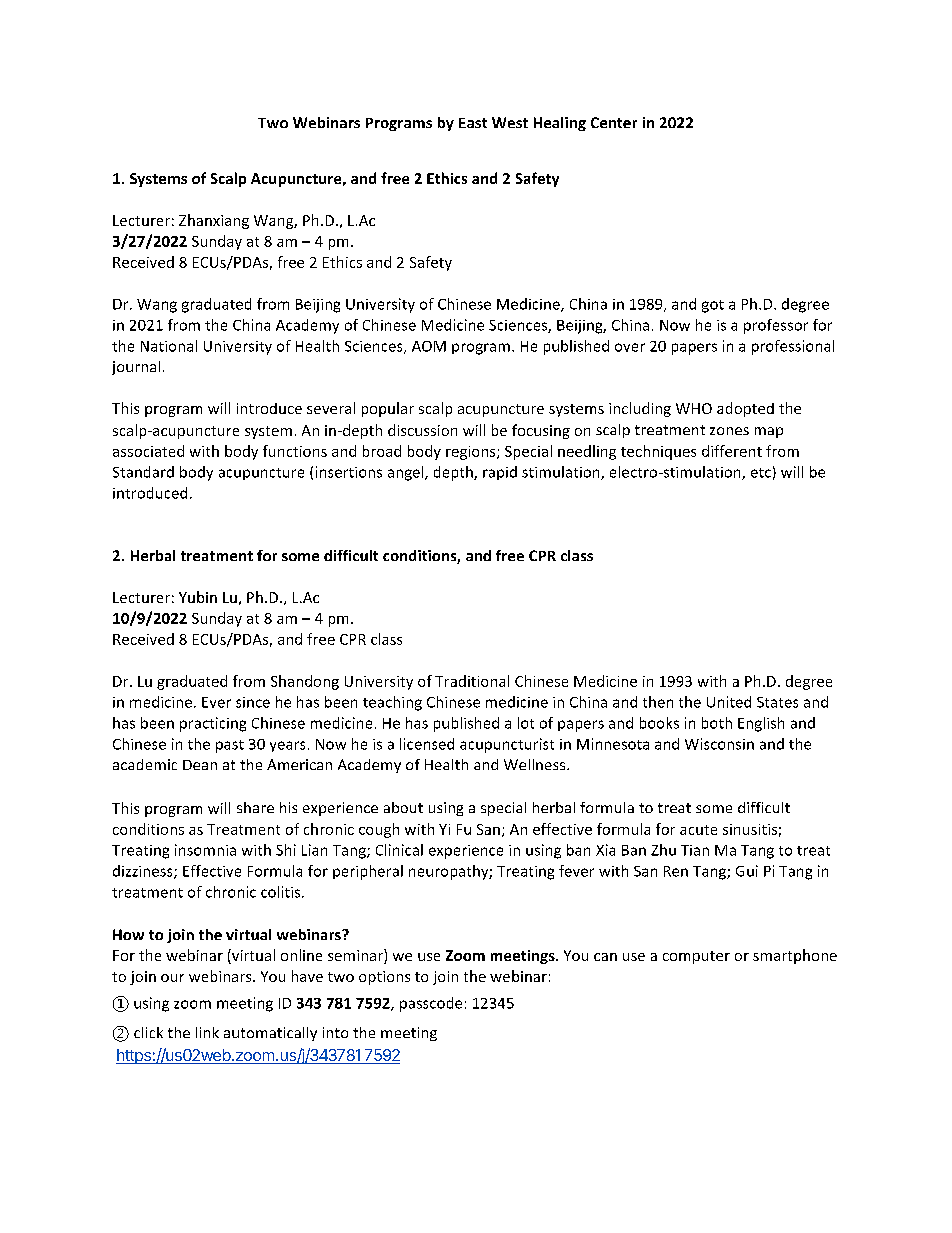 This image has width=952, height=1233. What do you see at coordinates (431, 1004) in the image?
I see `passcode` at bounding box center [431, 1004].
